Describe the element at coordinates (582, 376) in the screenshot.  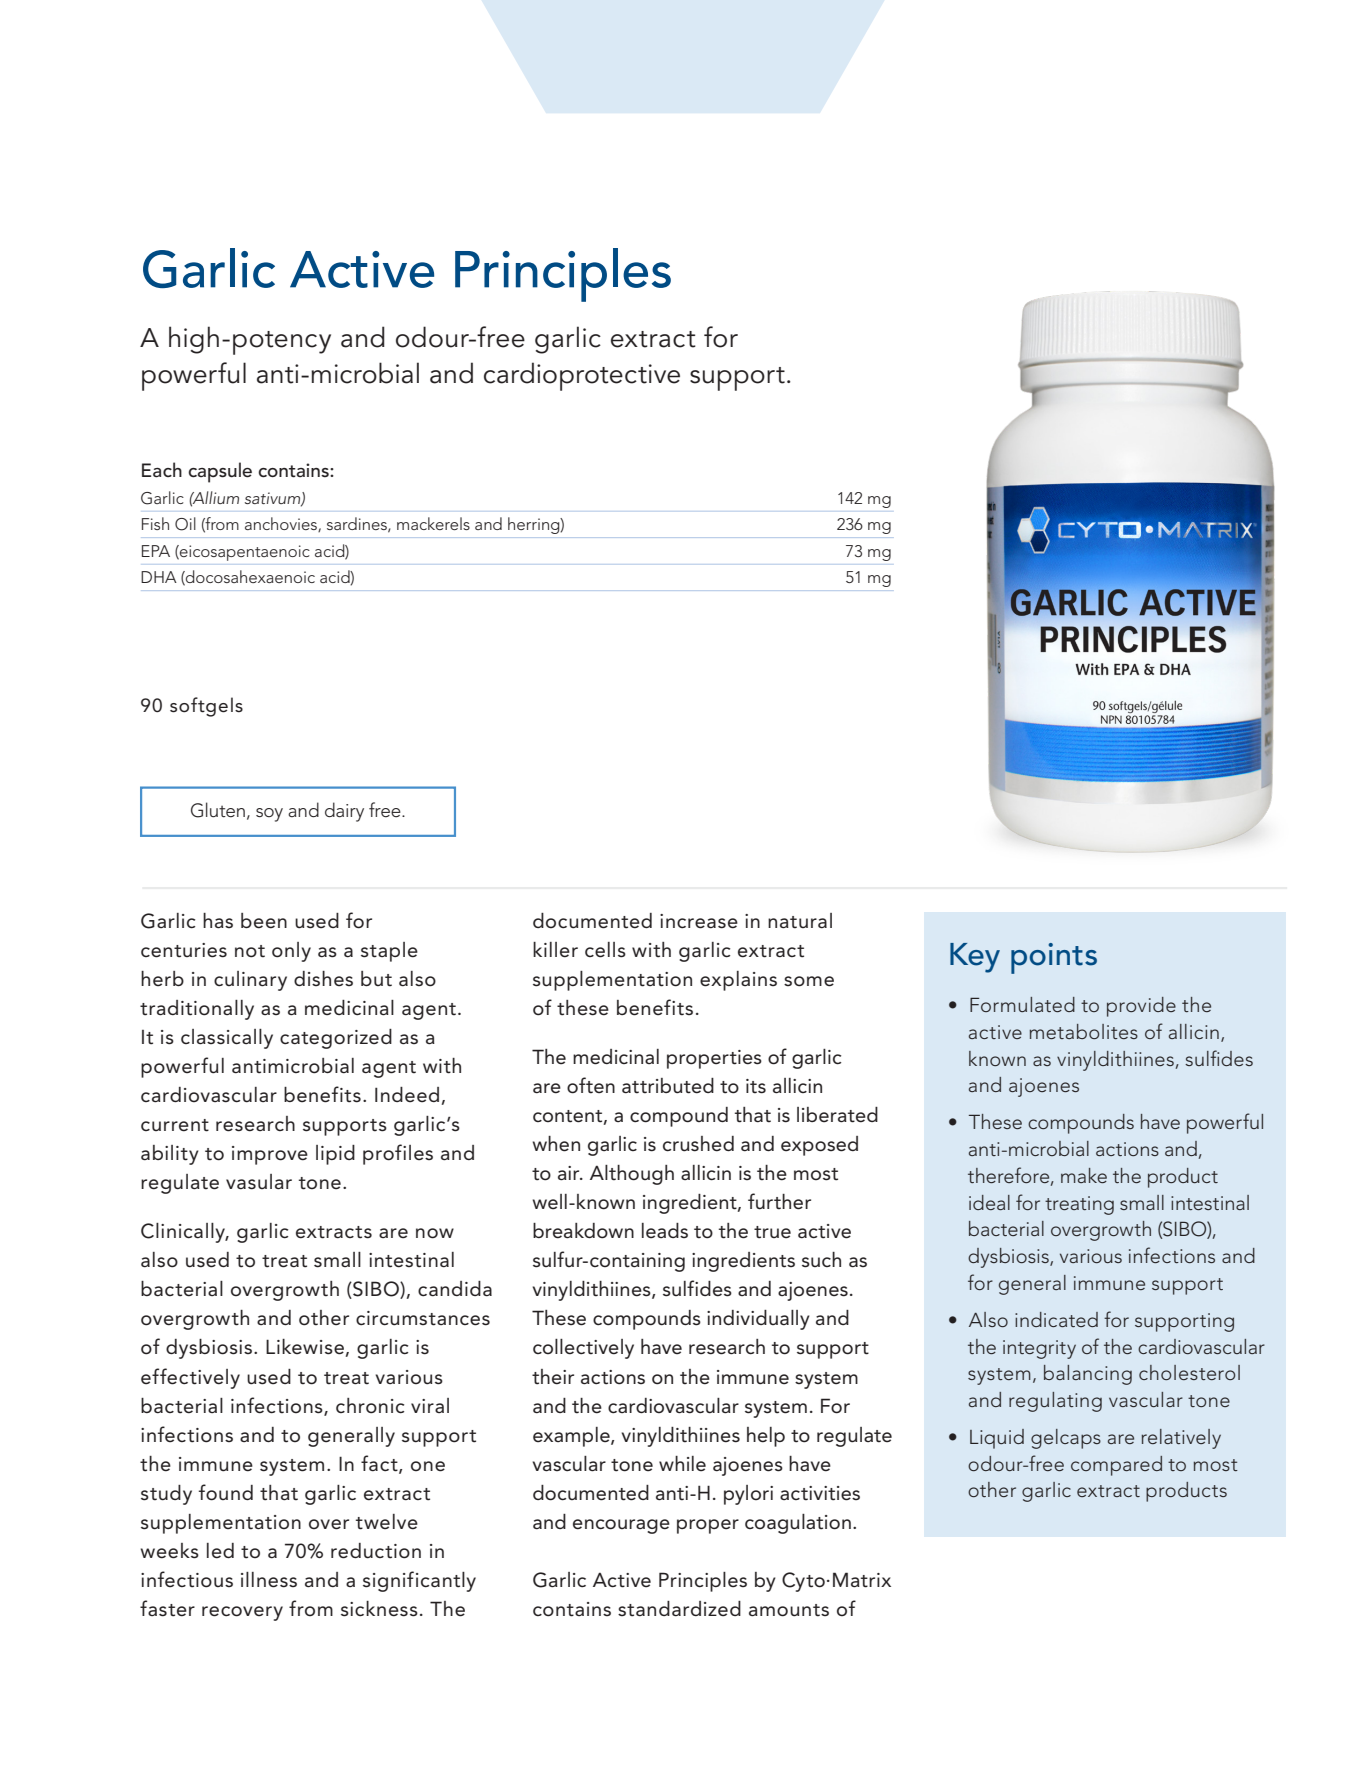
I see `cardioprotective` at that location.
